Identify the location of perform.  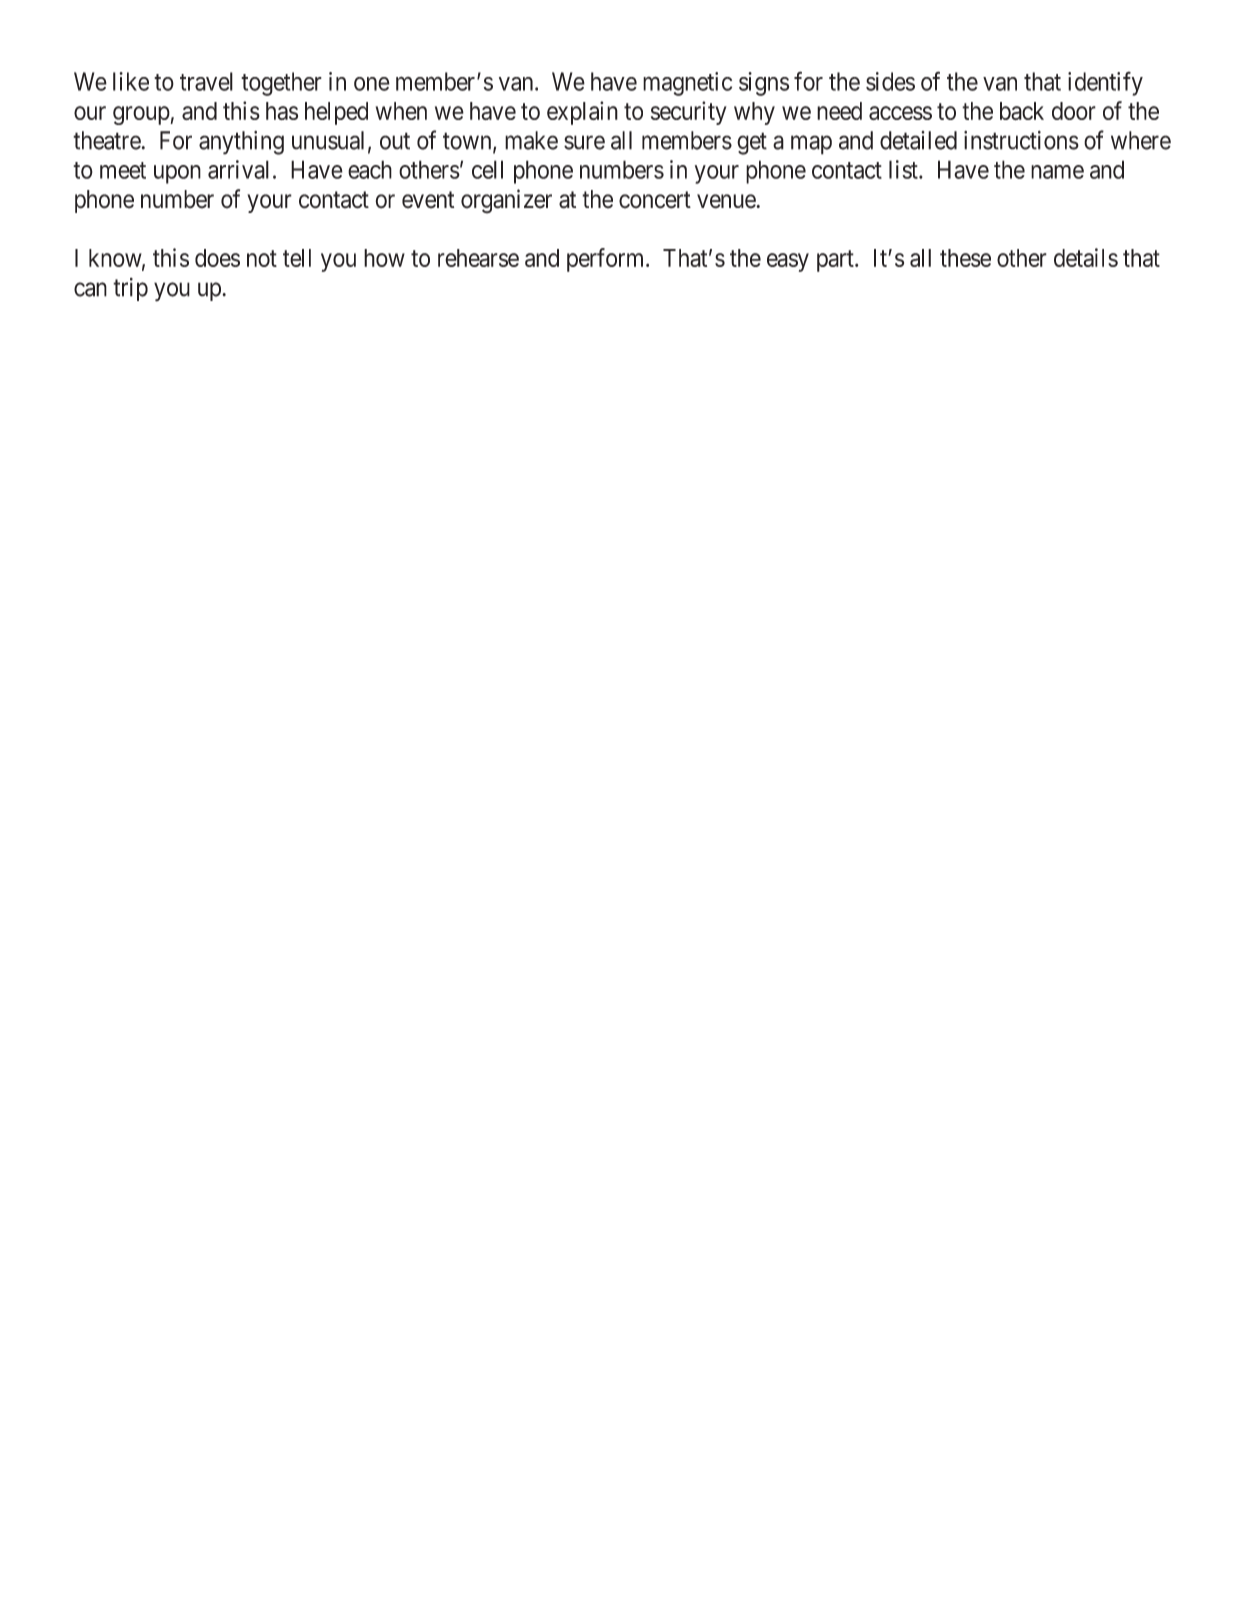
(607, 260).
